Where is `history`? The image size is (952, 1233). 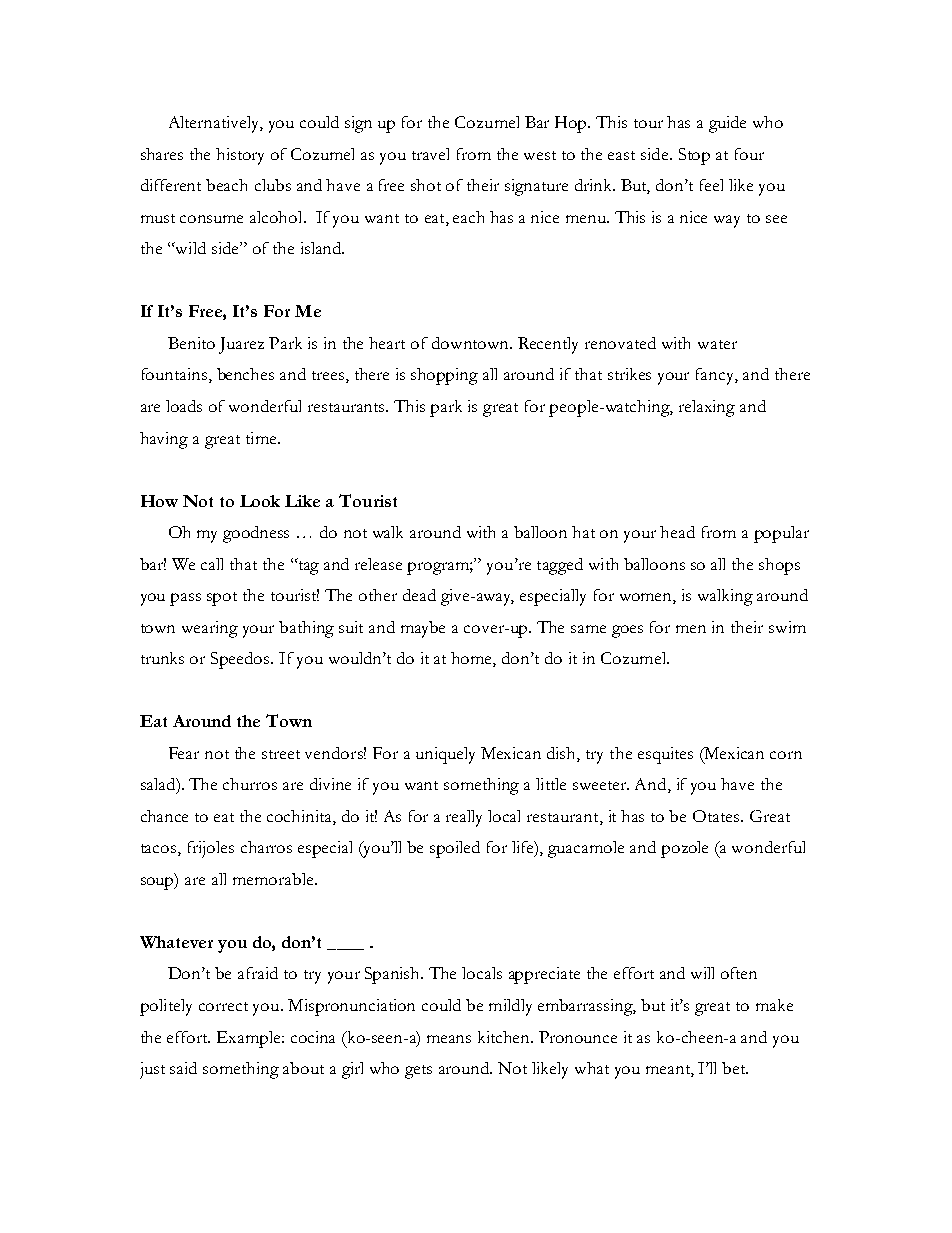
history is located at coordinates (240, 156).
